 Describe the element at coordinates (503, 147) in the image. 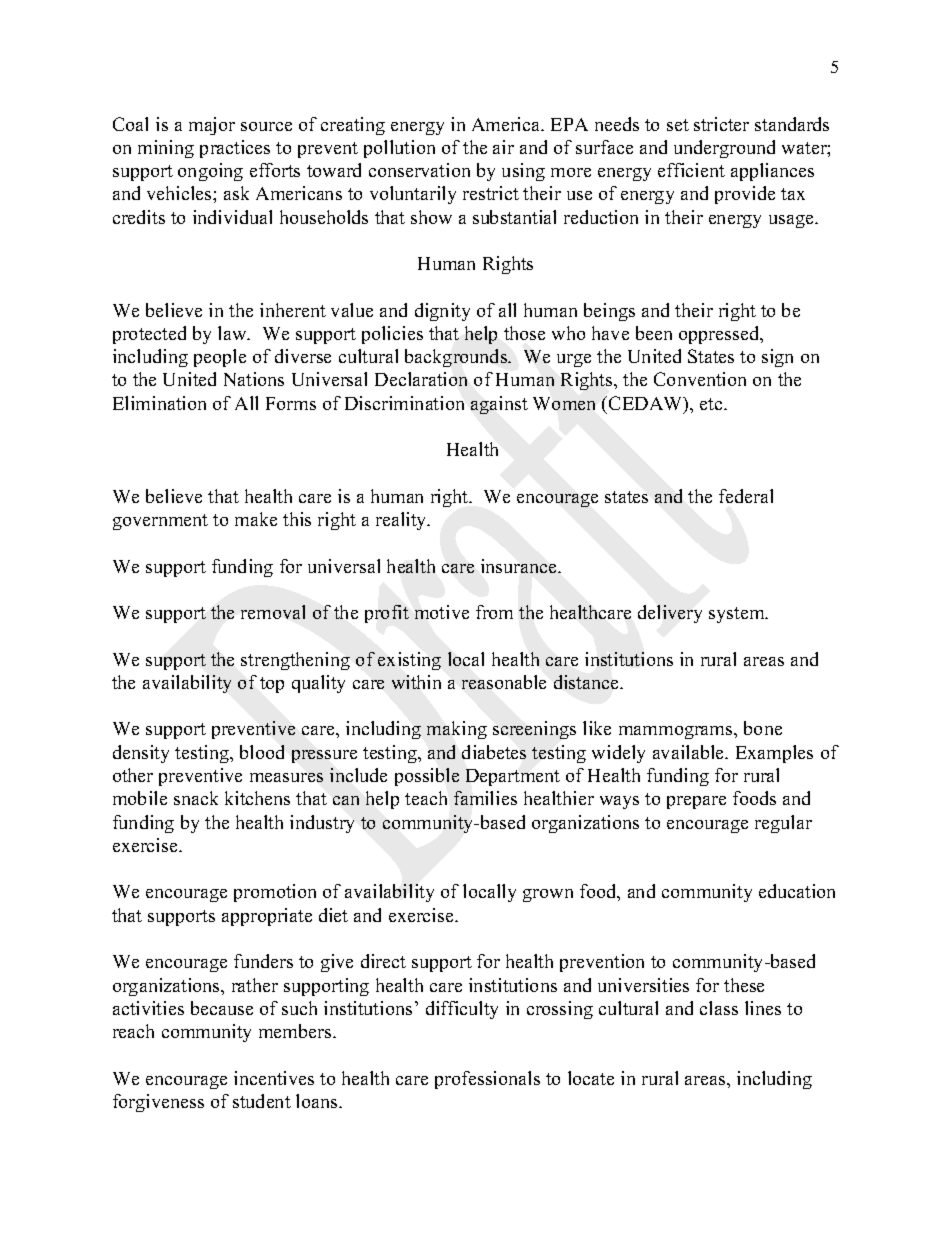

I see `air` at that location.
